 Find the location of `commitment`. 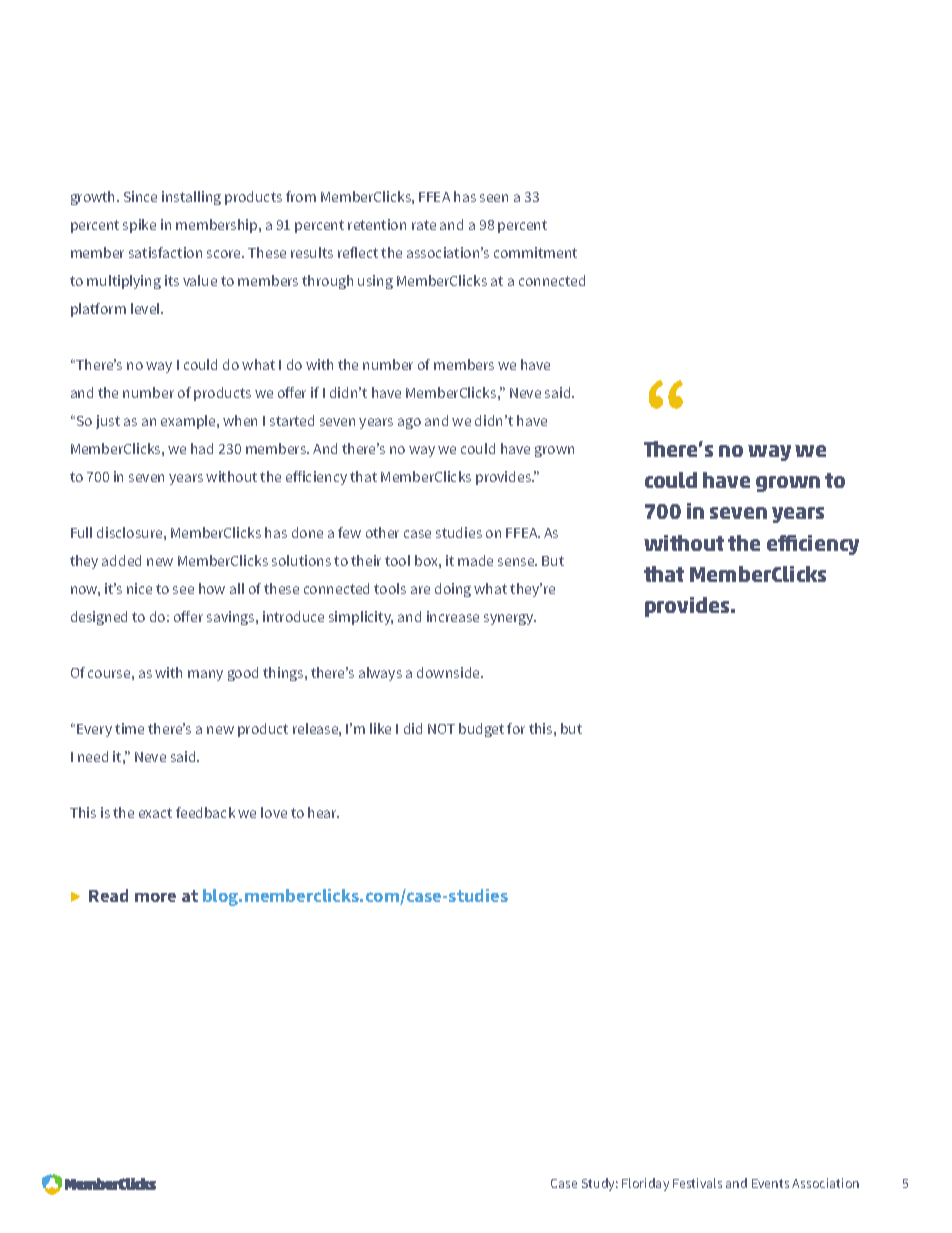

commitment is located at coordinates (535, 252).
